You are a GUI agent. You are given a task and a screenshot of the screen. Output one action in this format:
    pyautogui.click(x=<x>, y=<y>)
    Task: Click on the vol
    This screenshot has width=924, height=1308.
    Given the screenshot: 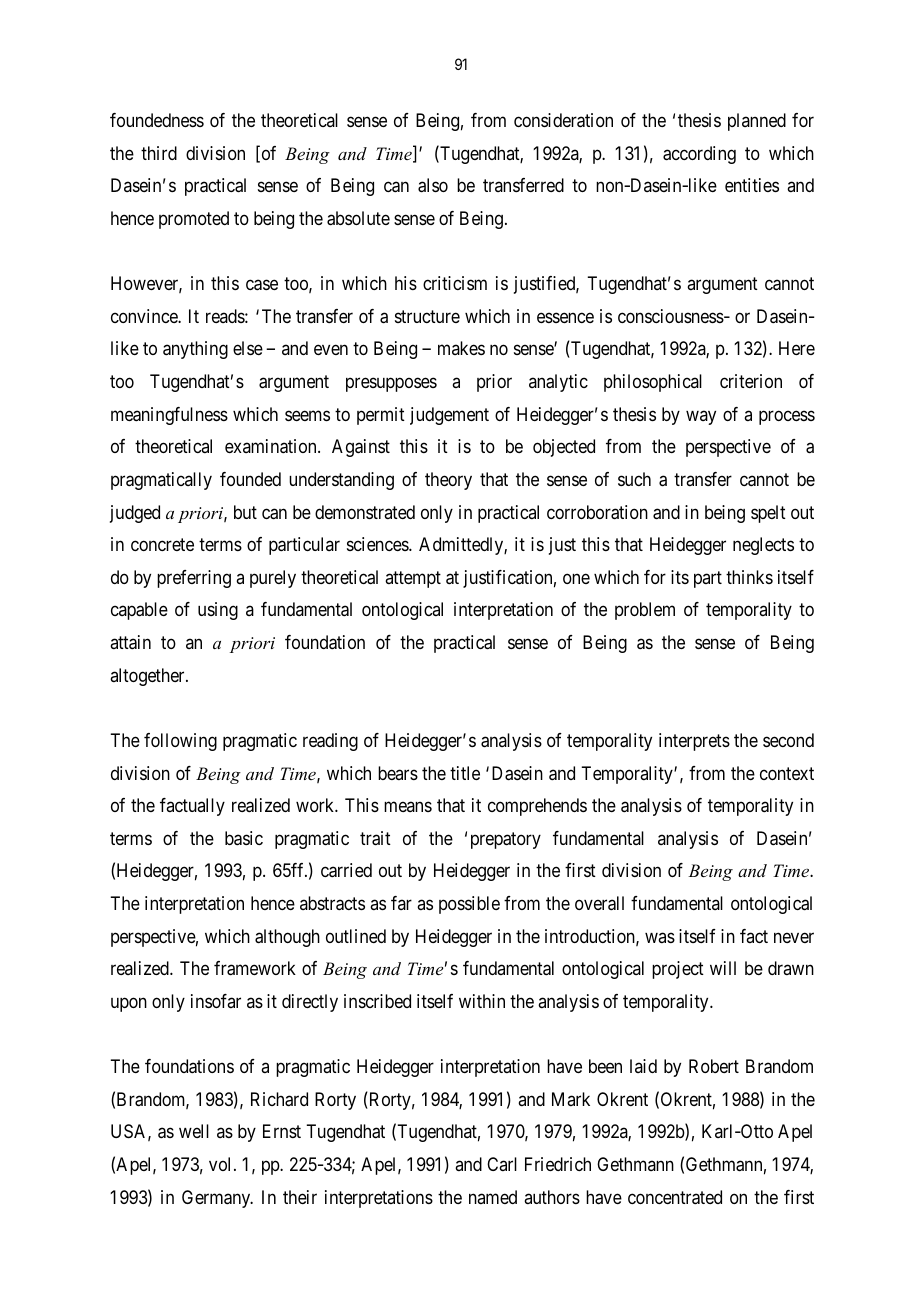 What is the action you would take?
    pyautogui.click(x=222, y=1164)
